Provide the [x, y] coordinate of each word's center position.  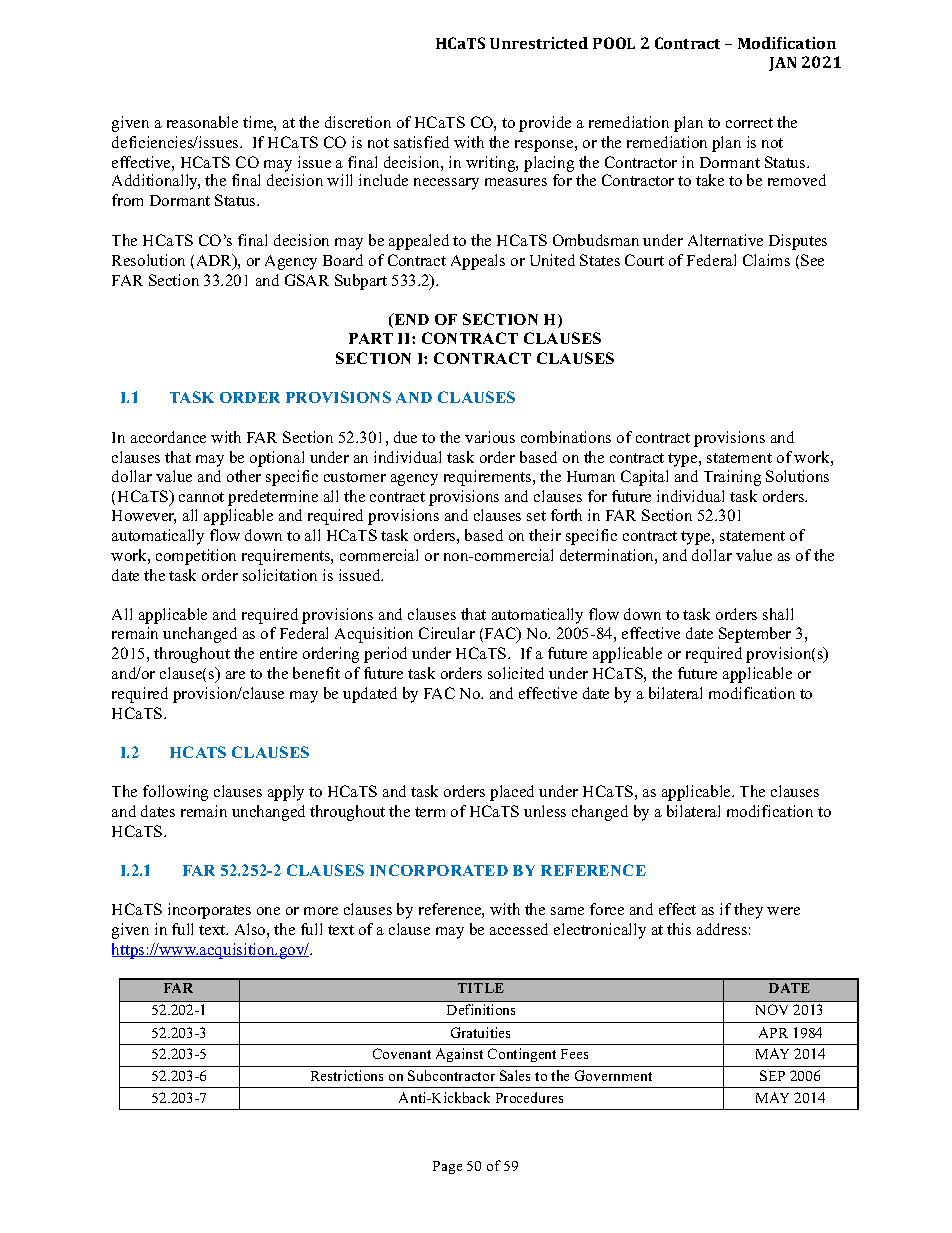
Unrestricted [539, 43]
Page [447, 1167]
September [755, 635]
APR [773, 1032]
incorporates [209, 911]
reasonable [202, 122]
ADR [216, 261]
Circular [447, 633]
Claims [766, 260]
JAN [782, 64]
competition [196, 557]
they [748, 911]
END [410, 320]
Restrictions [347, 1075]
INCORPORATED [439, 870]
